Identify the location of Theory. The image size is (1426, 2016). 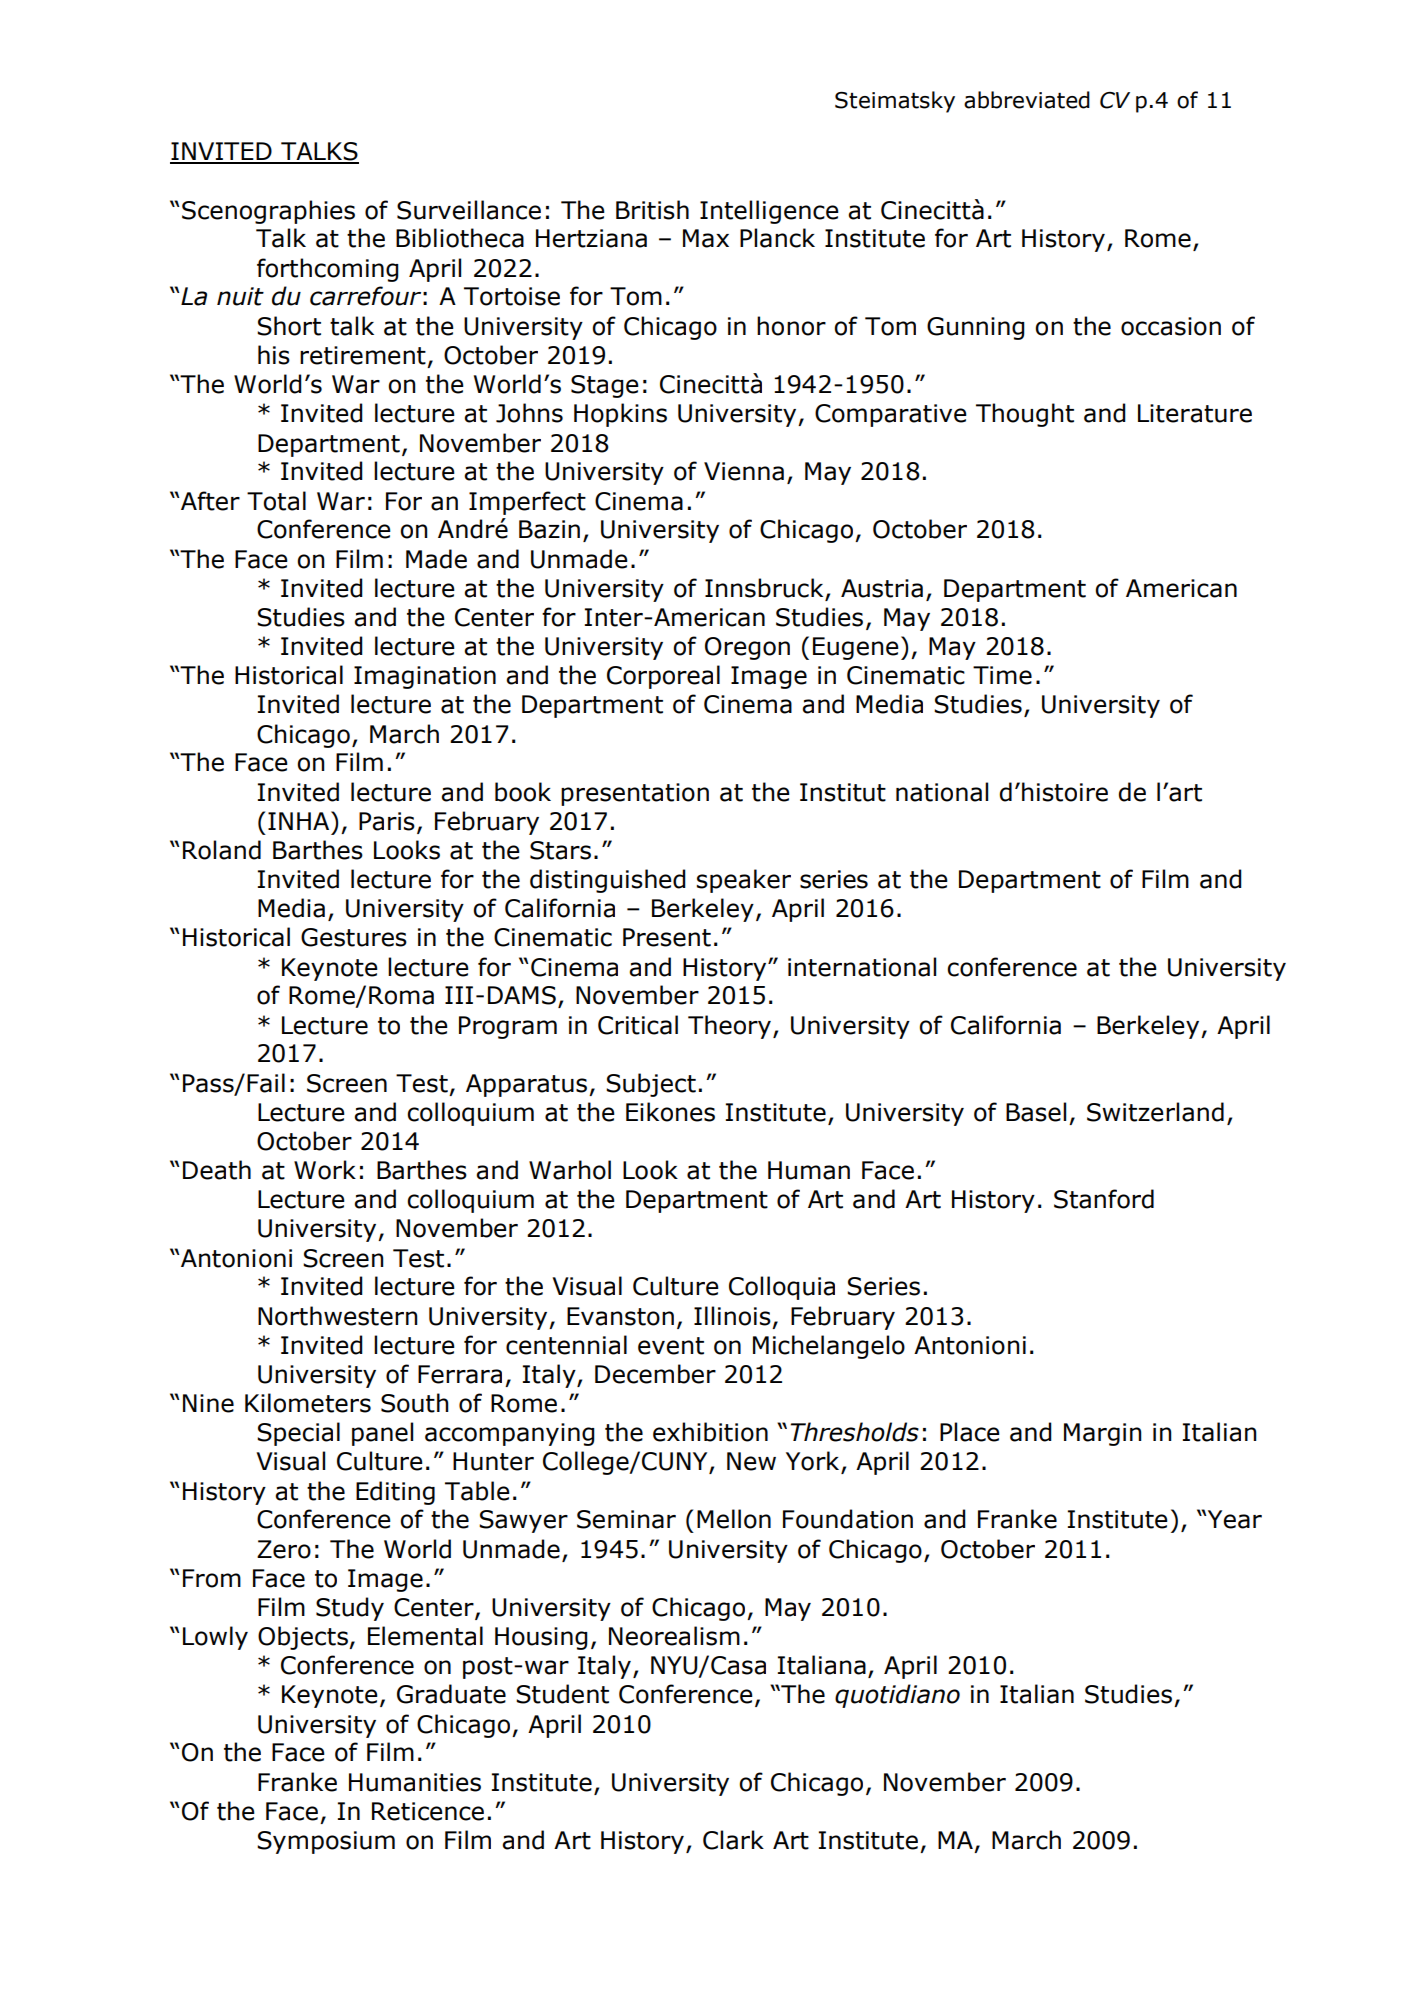
(729, 1027).
